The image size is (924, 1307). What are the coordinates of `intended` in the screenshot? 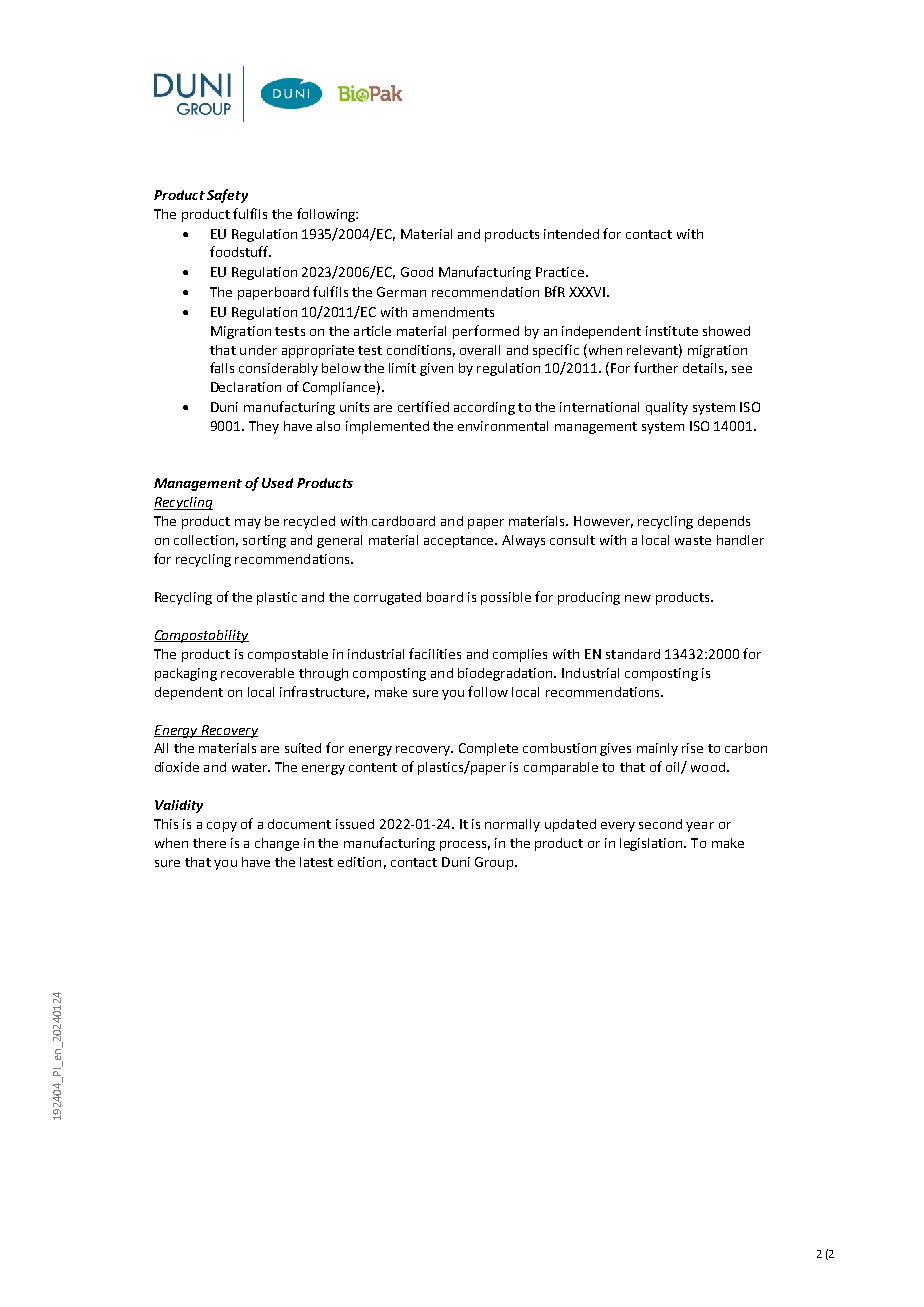 It's located at (571, 234).
